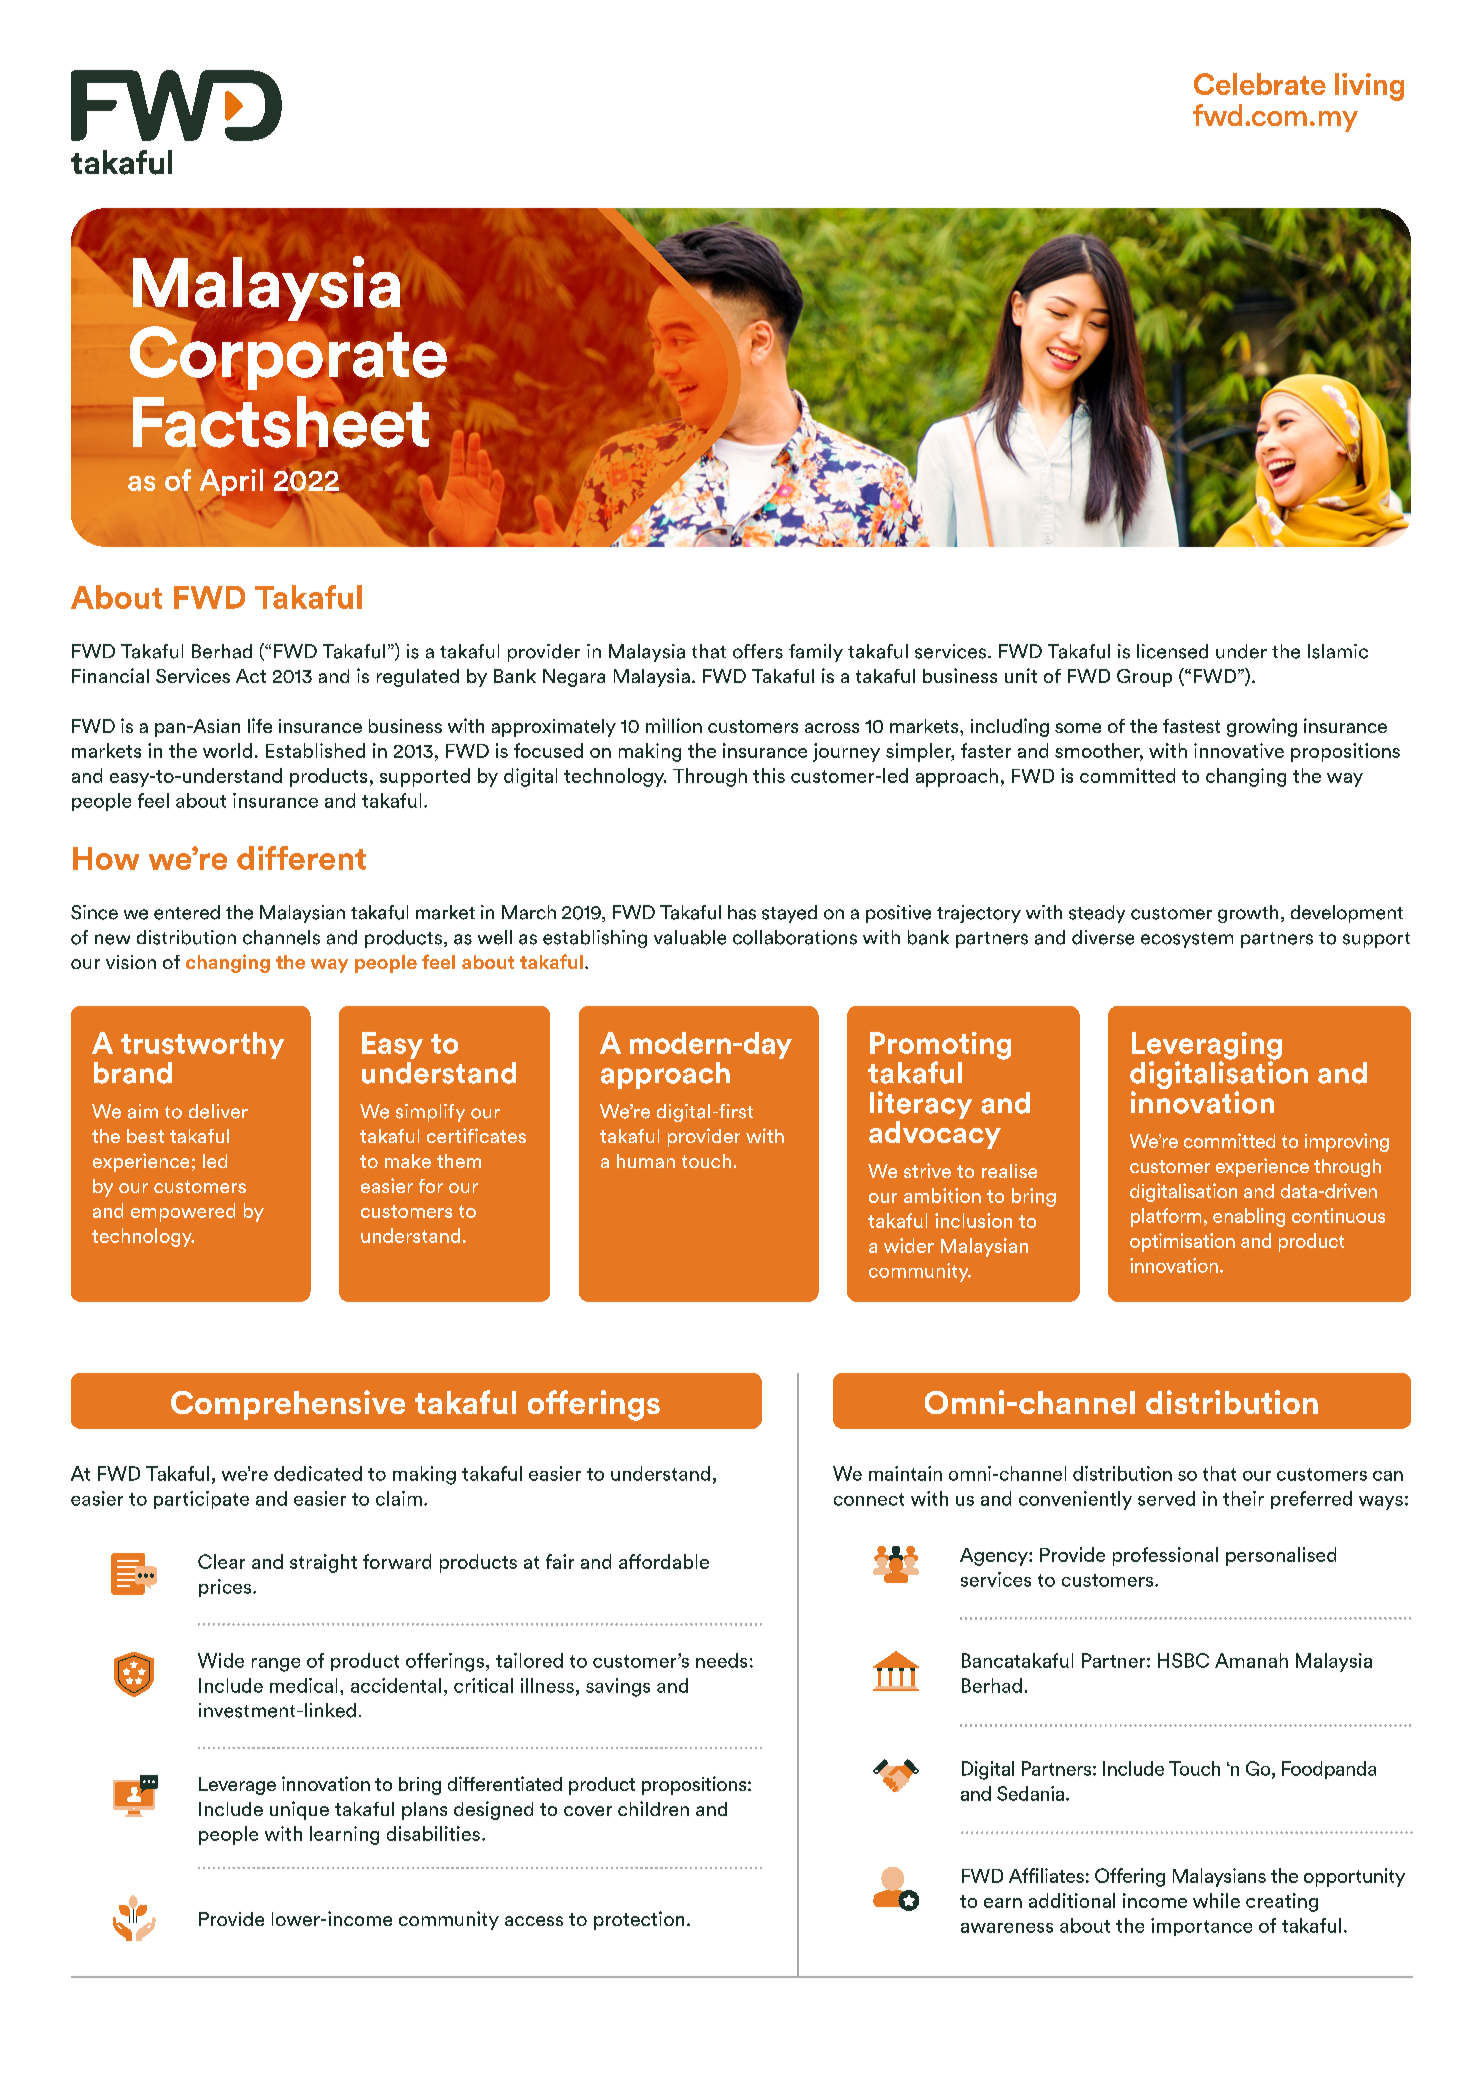  What do you see at coordinates (1243, 1498) in the screenshot?
I see `their` at bounding box center [1243, 1498].
